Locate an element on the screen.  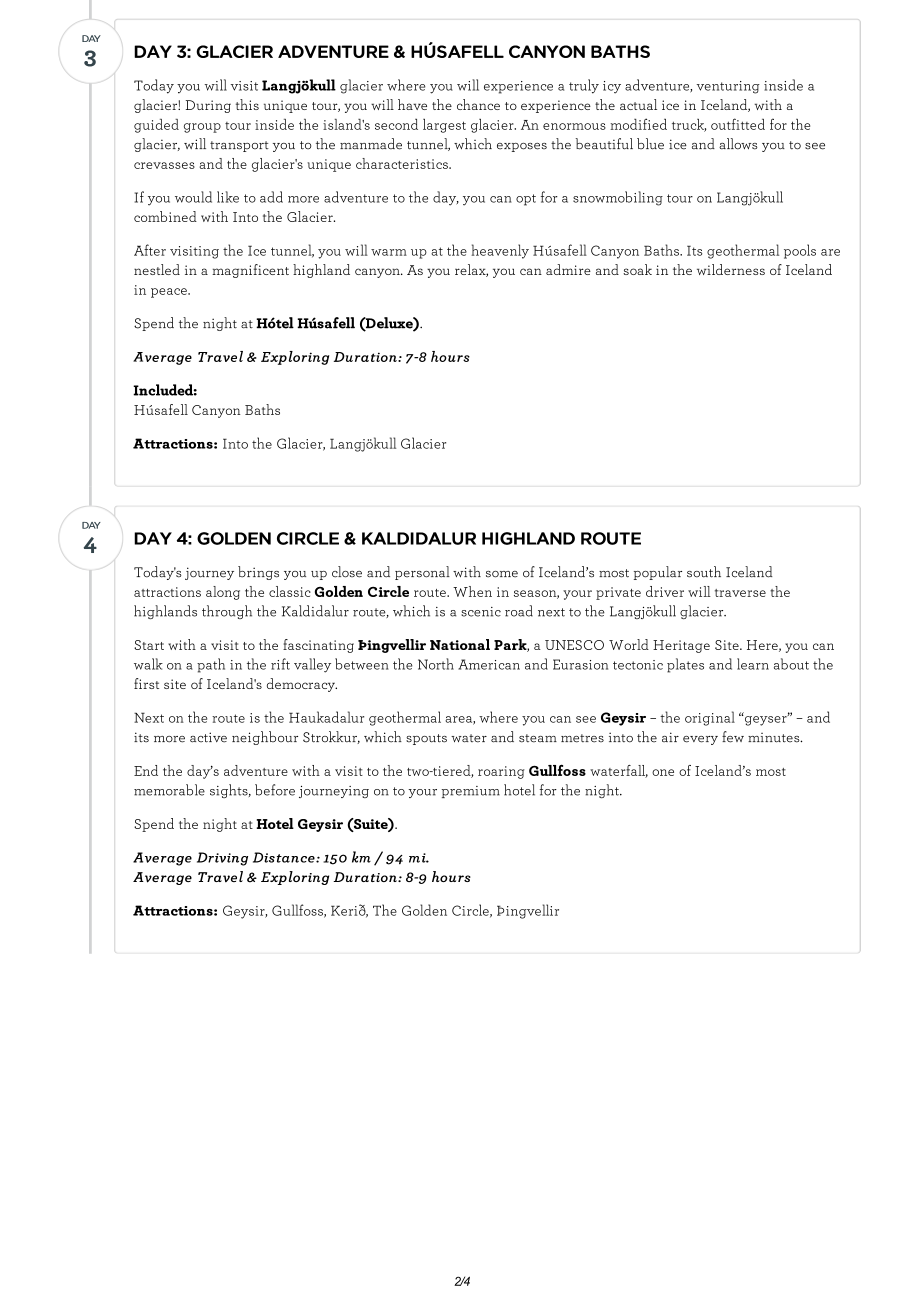
Driving is located at coordinates (222, 859).
